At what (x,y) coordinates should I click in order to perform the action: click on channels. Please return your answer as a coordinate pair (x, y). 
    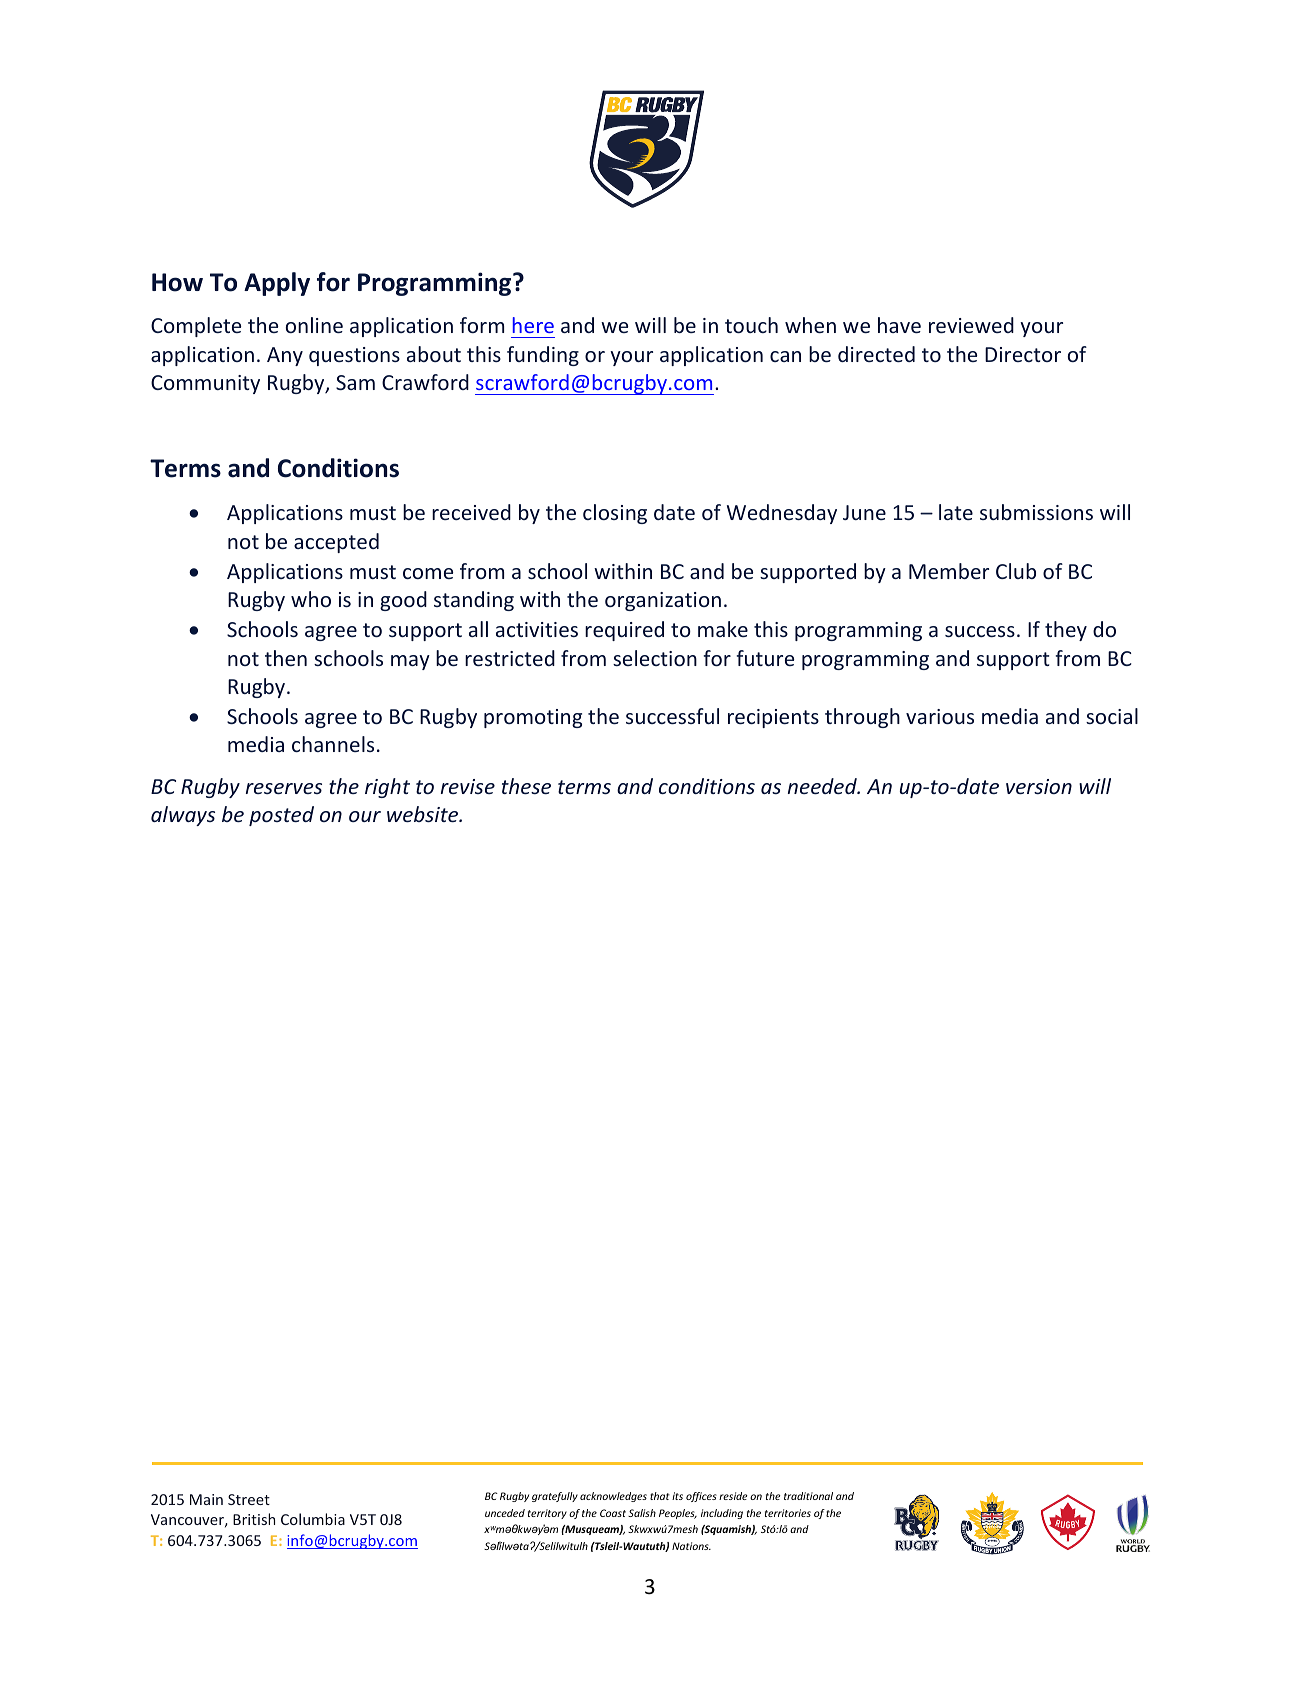
    Looking at the image, I should click on (333, 744).
